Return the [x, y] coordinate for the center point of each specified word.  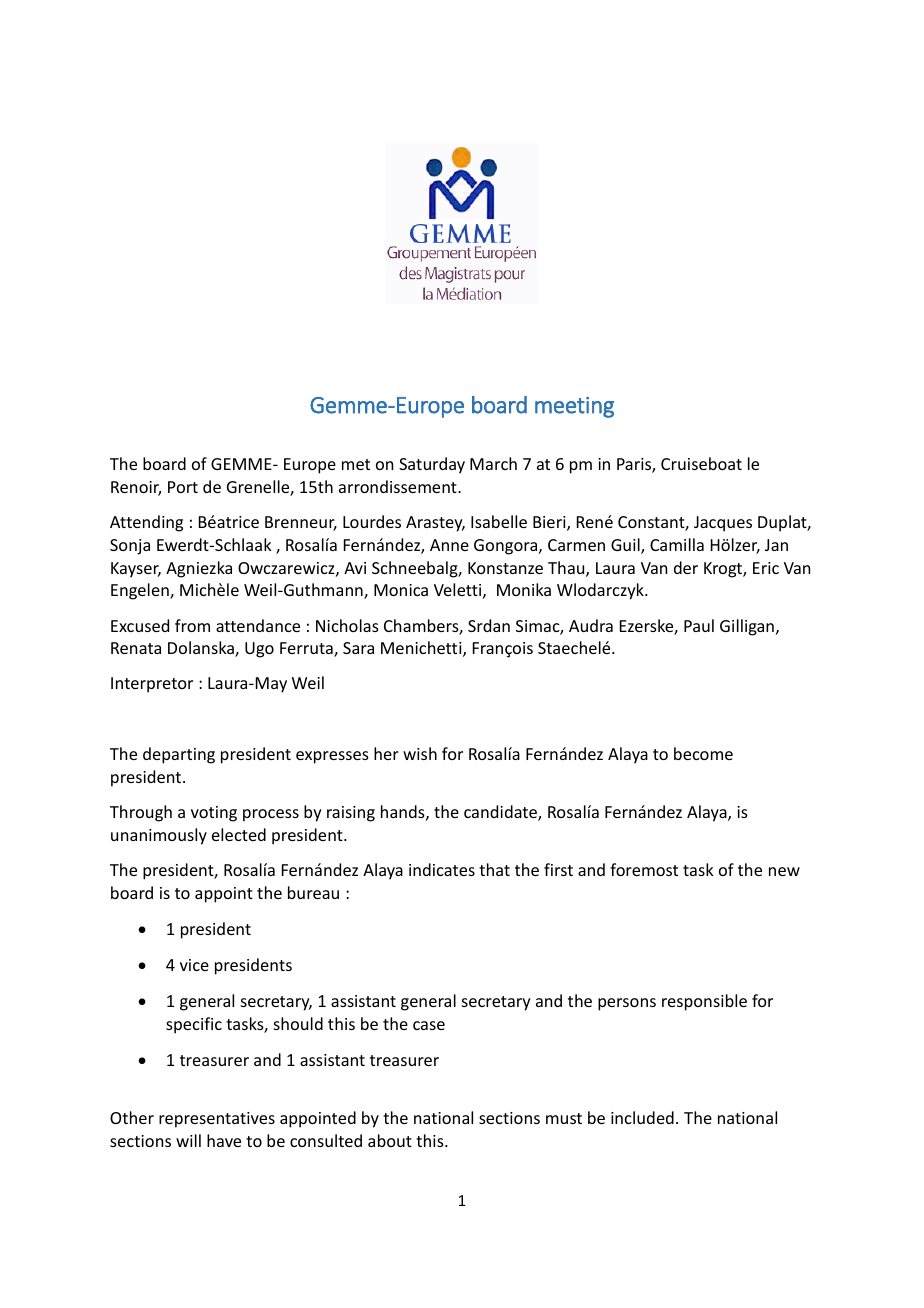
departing [179, 755]
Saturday [432, 465]
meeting [574, 407]
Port [183, 487]
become [703, 753]
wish [420, 753]
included [642, 1117]
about [390, 1140]
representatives [217, 1120]
